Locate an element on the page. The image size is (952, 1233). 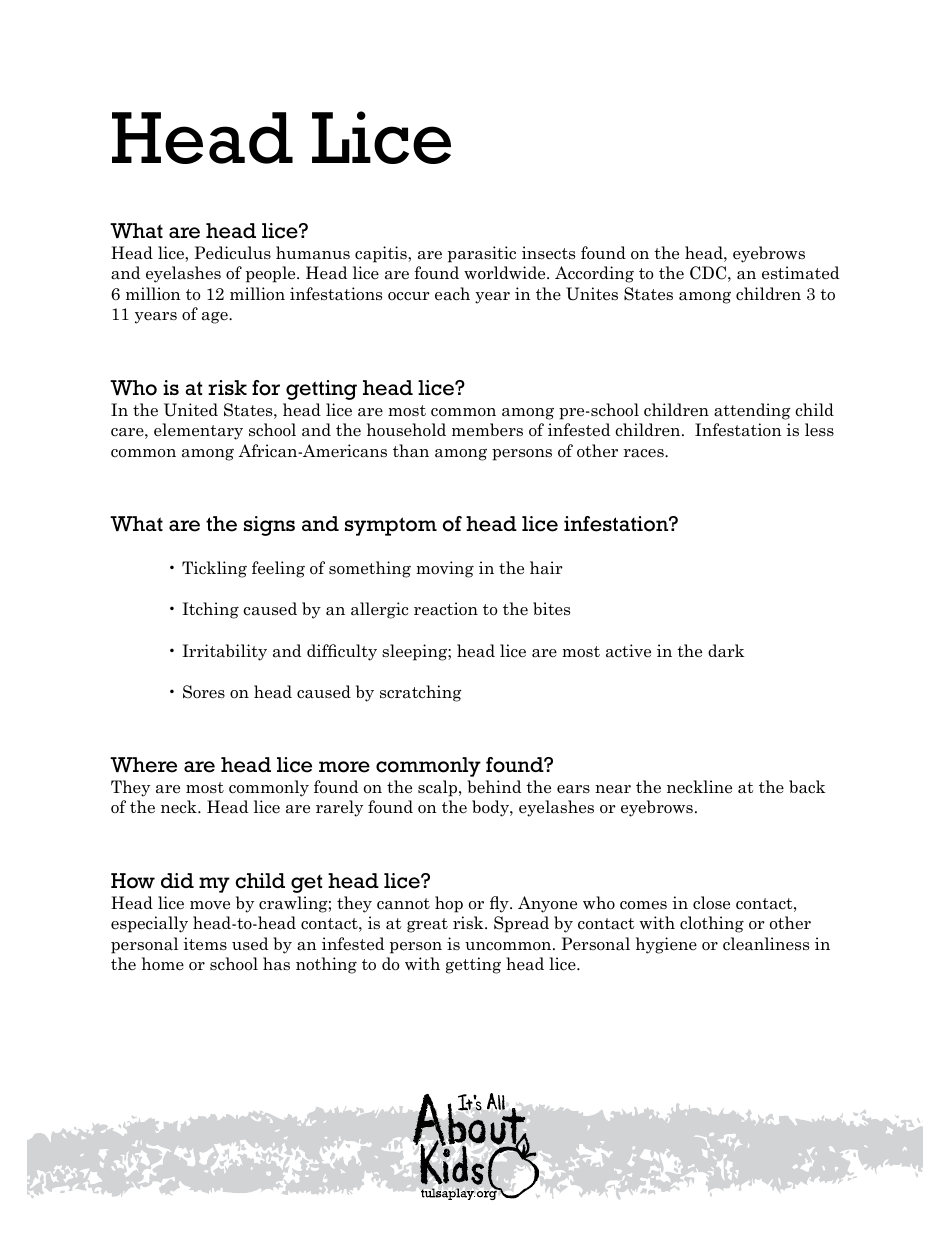
behind is located at coordinates (494, 786).
